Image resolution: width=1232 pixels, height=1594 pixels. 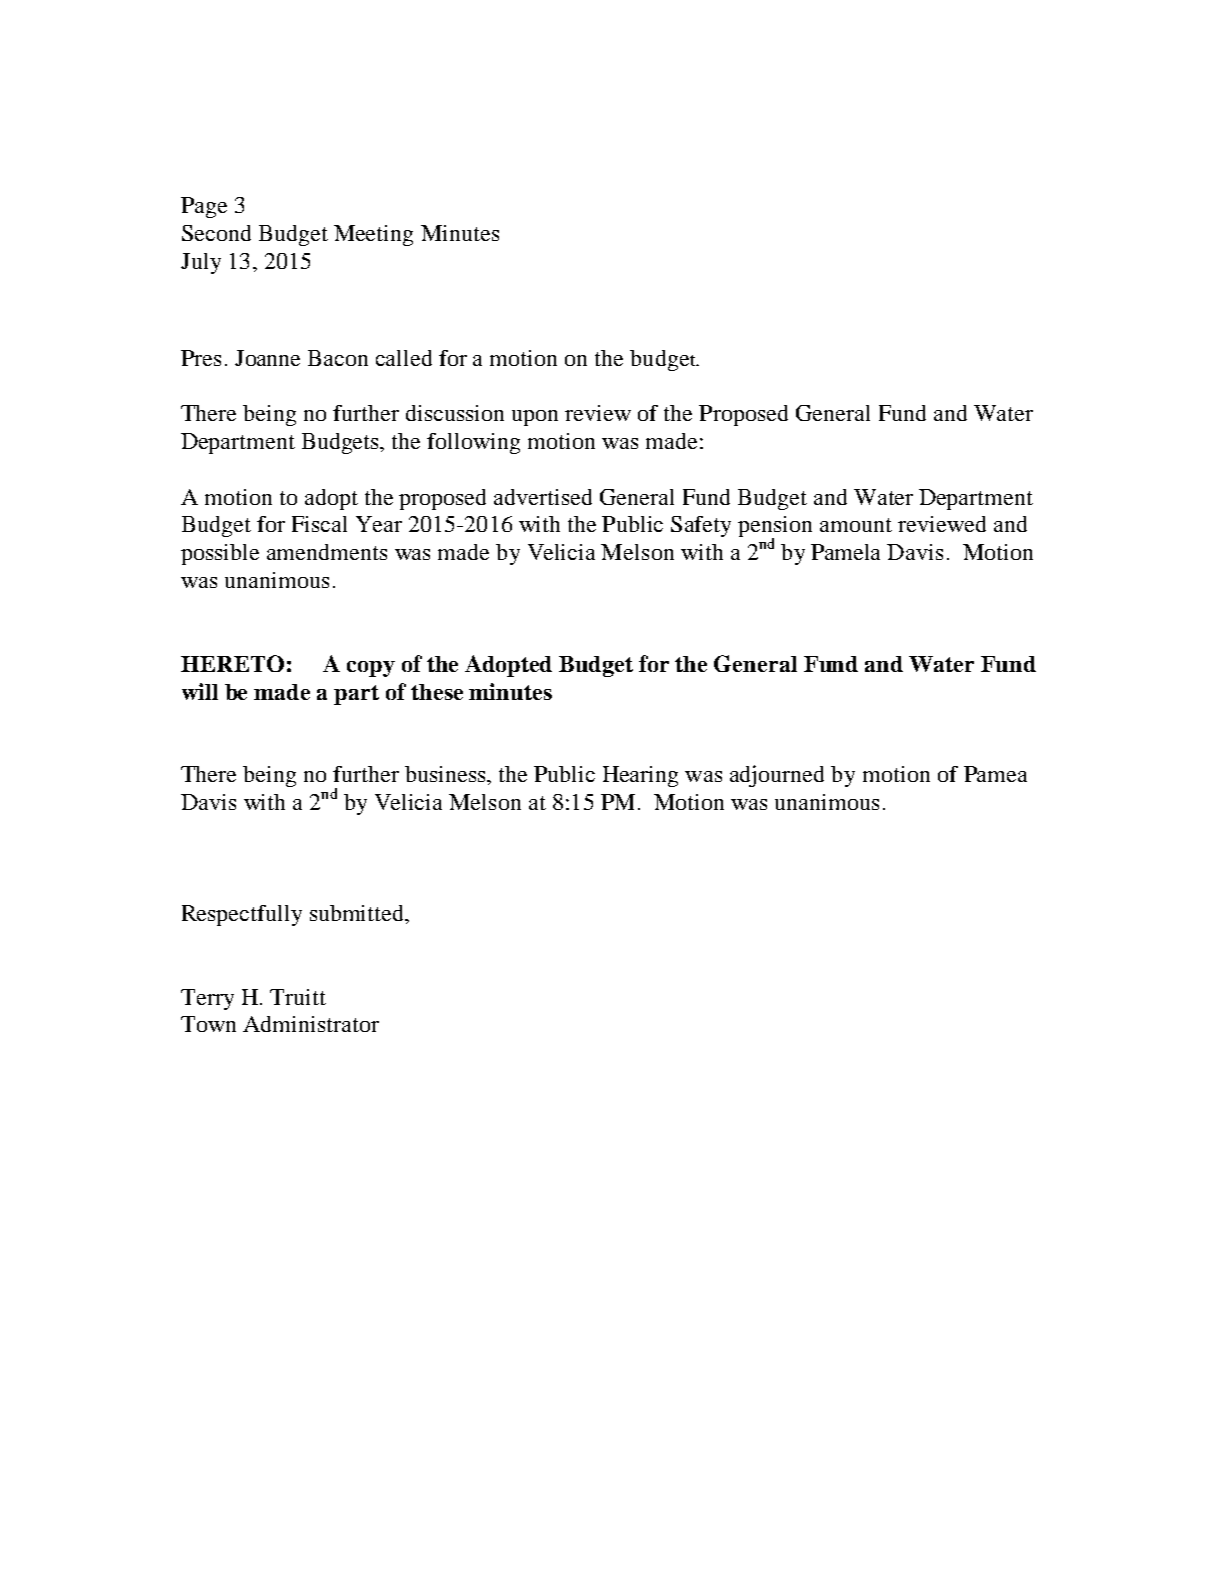 I want to click on Second, so click(x=216, y=233).
